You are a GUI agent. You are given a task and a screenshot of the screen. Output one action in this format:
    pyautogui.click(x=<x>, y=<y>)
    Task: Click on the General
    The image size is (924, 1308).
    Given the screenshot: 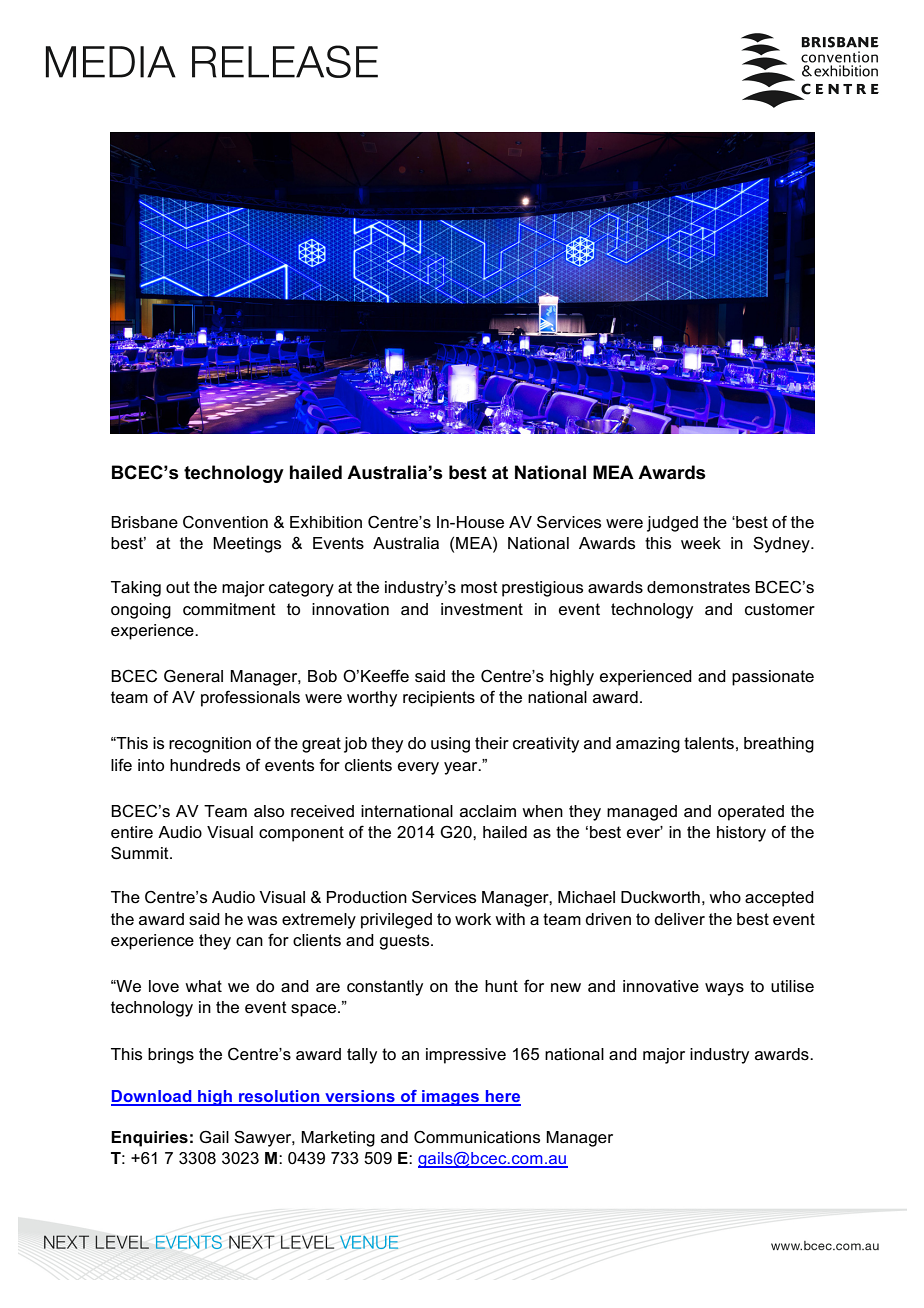 What is the action you would take?
    pyautogui.click(x=193, y=676)
